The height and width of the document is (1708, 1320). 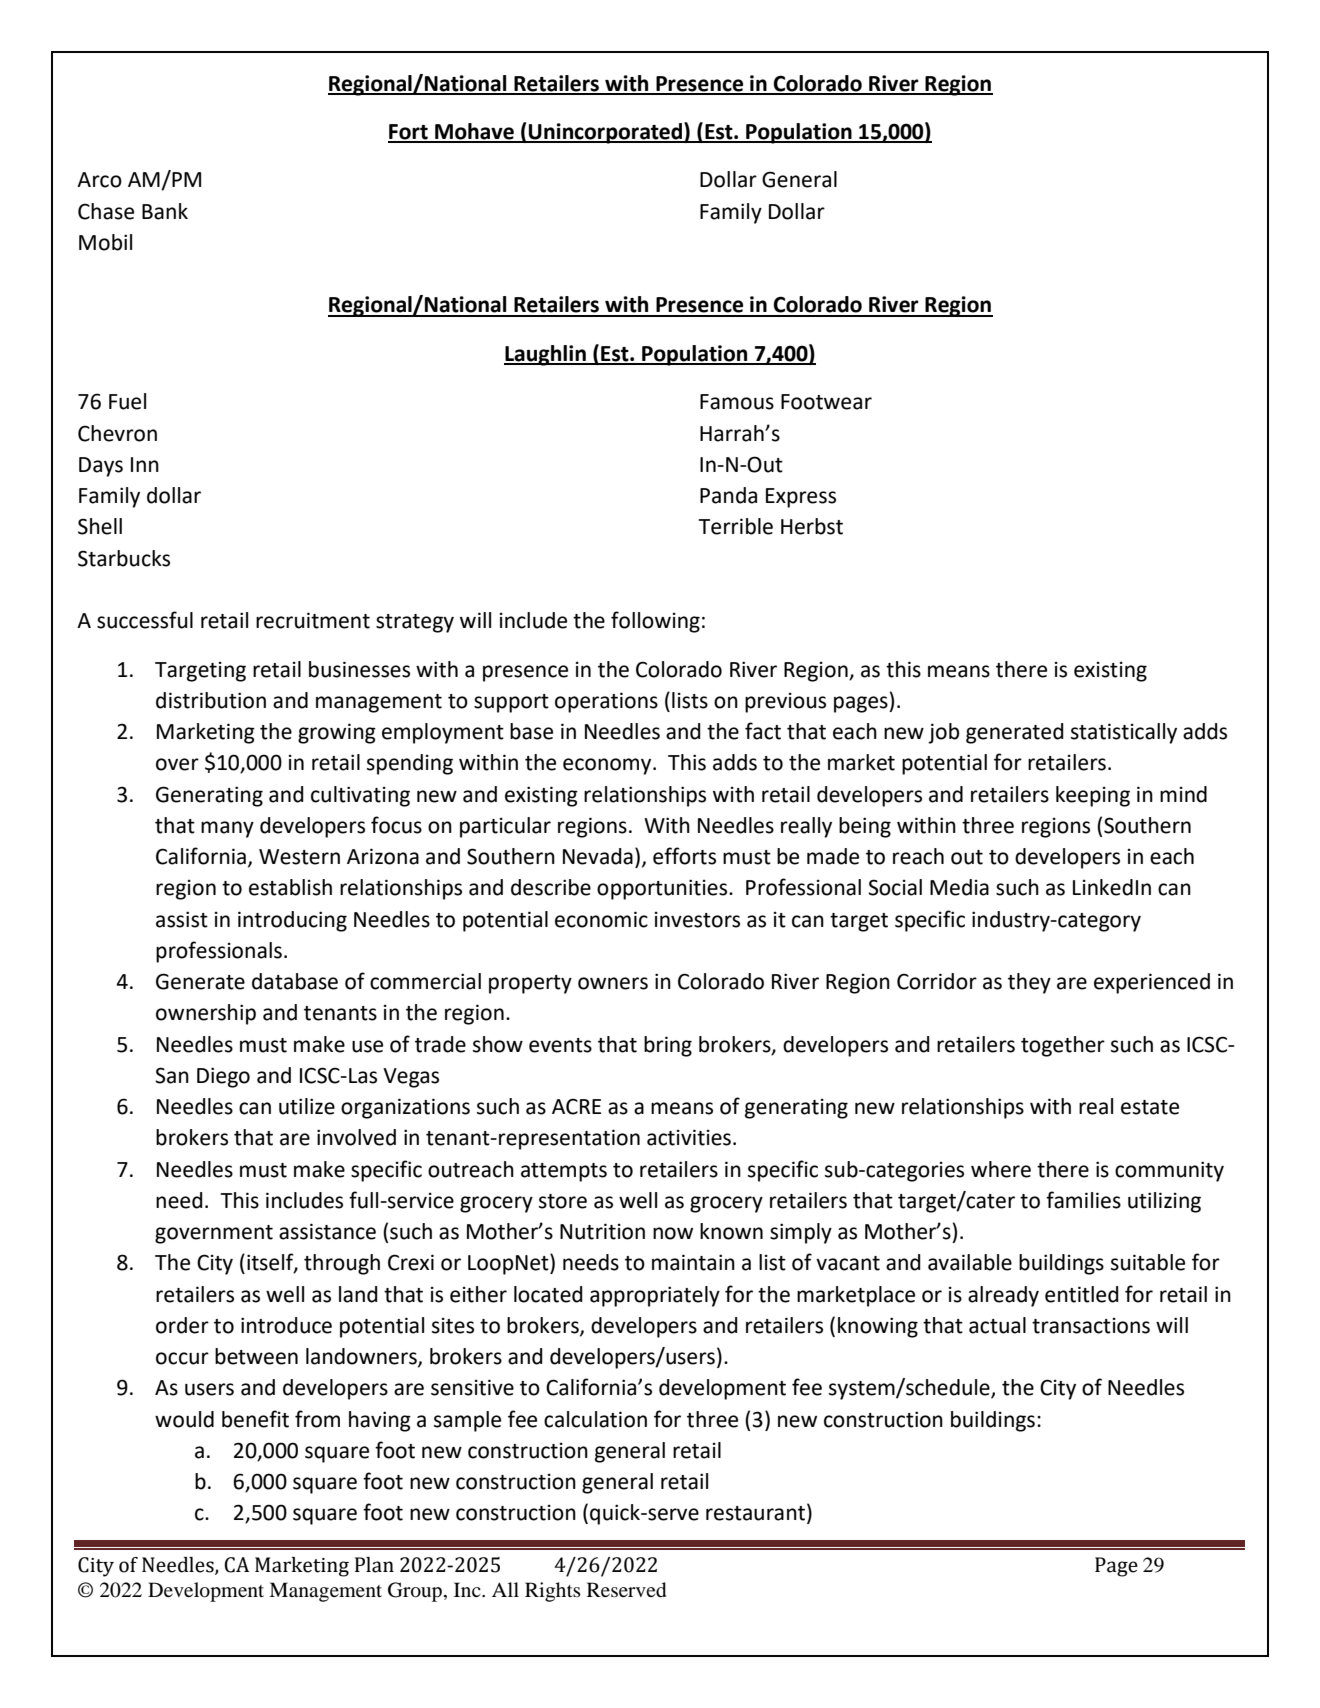 What do you see at coordinates (959, 887) in the document?
I see `Media` at bounding box center [959, 887].
